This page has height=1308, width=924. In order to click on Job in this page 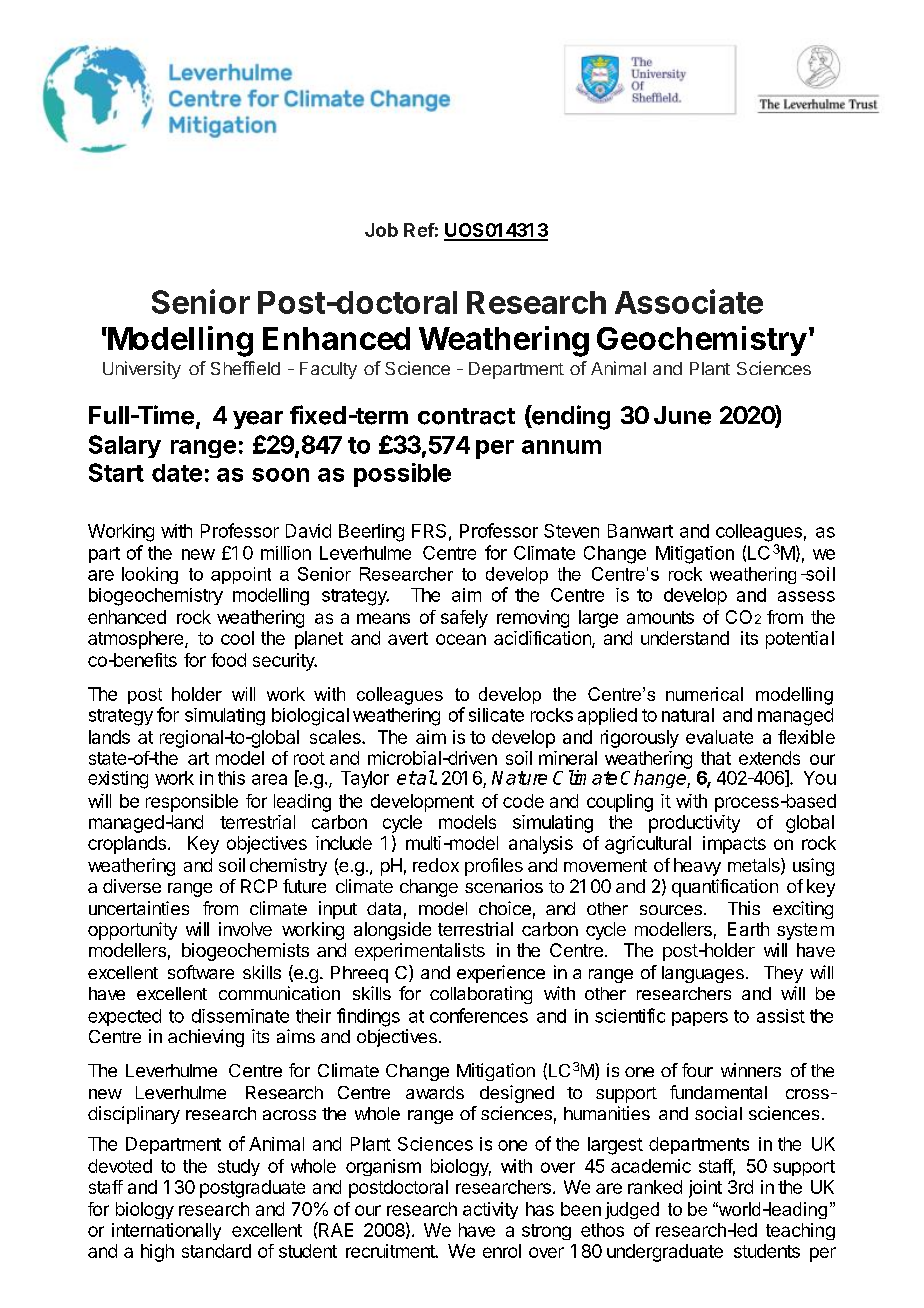, I will do `click(381, 230)`.
